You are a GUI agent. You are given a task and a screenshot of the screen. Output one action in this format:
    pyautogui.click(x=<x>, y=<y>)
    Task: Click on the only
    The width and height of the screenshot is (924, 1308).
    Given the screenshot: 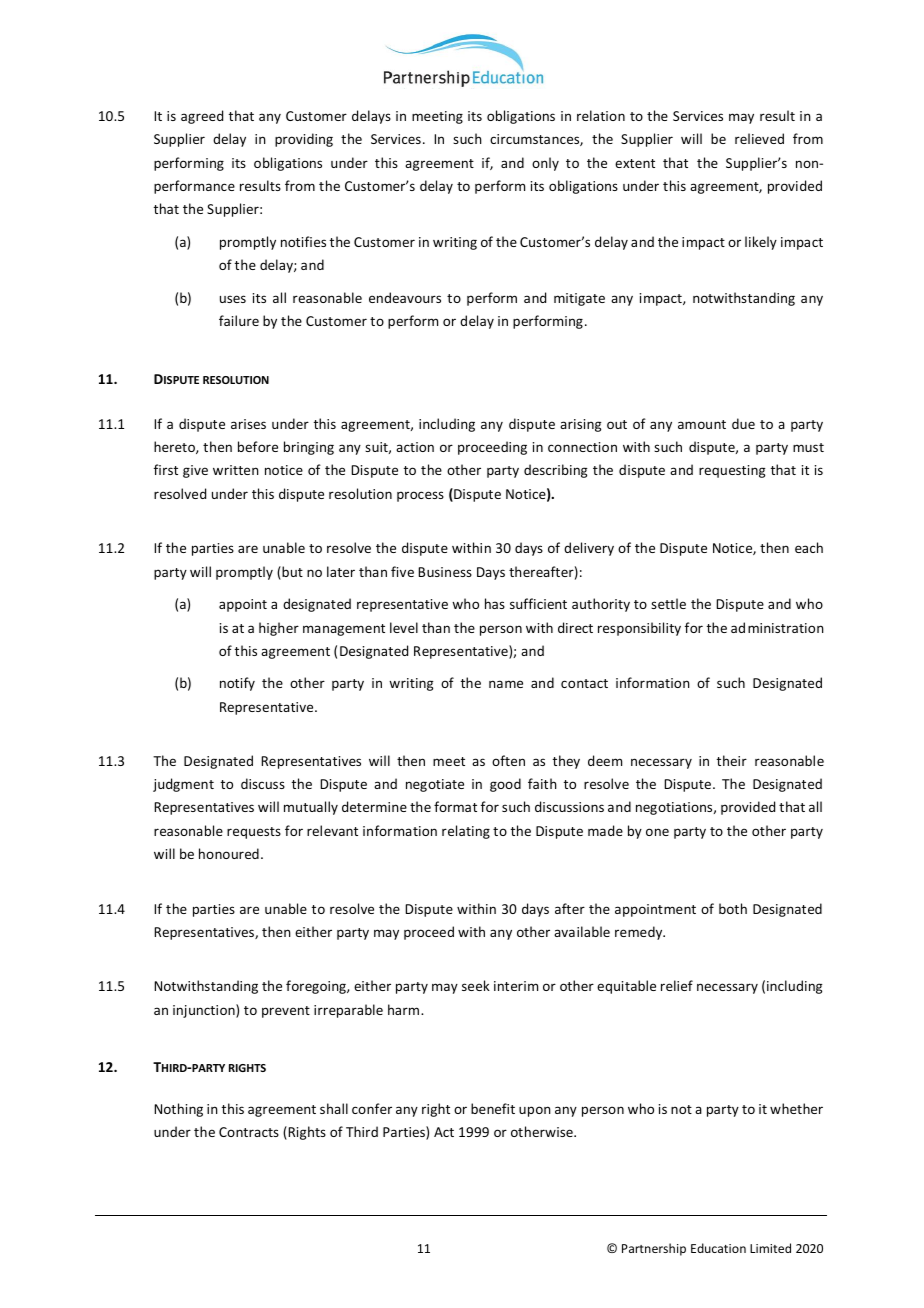 What is the action you would take?
    pyautogui.click(x=545, y=164)
